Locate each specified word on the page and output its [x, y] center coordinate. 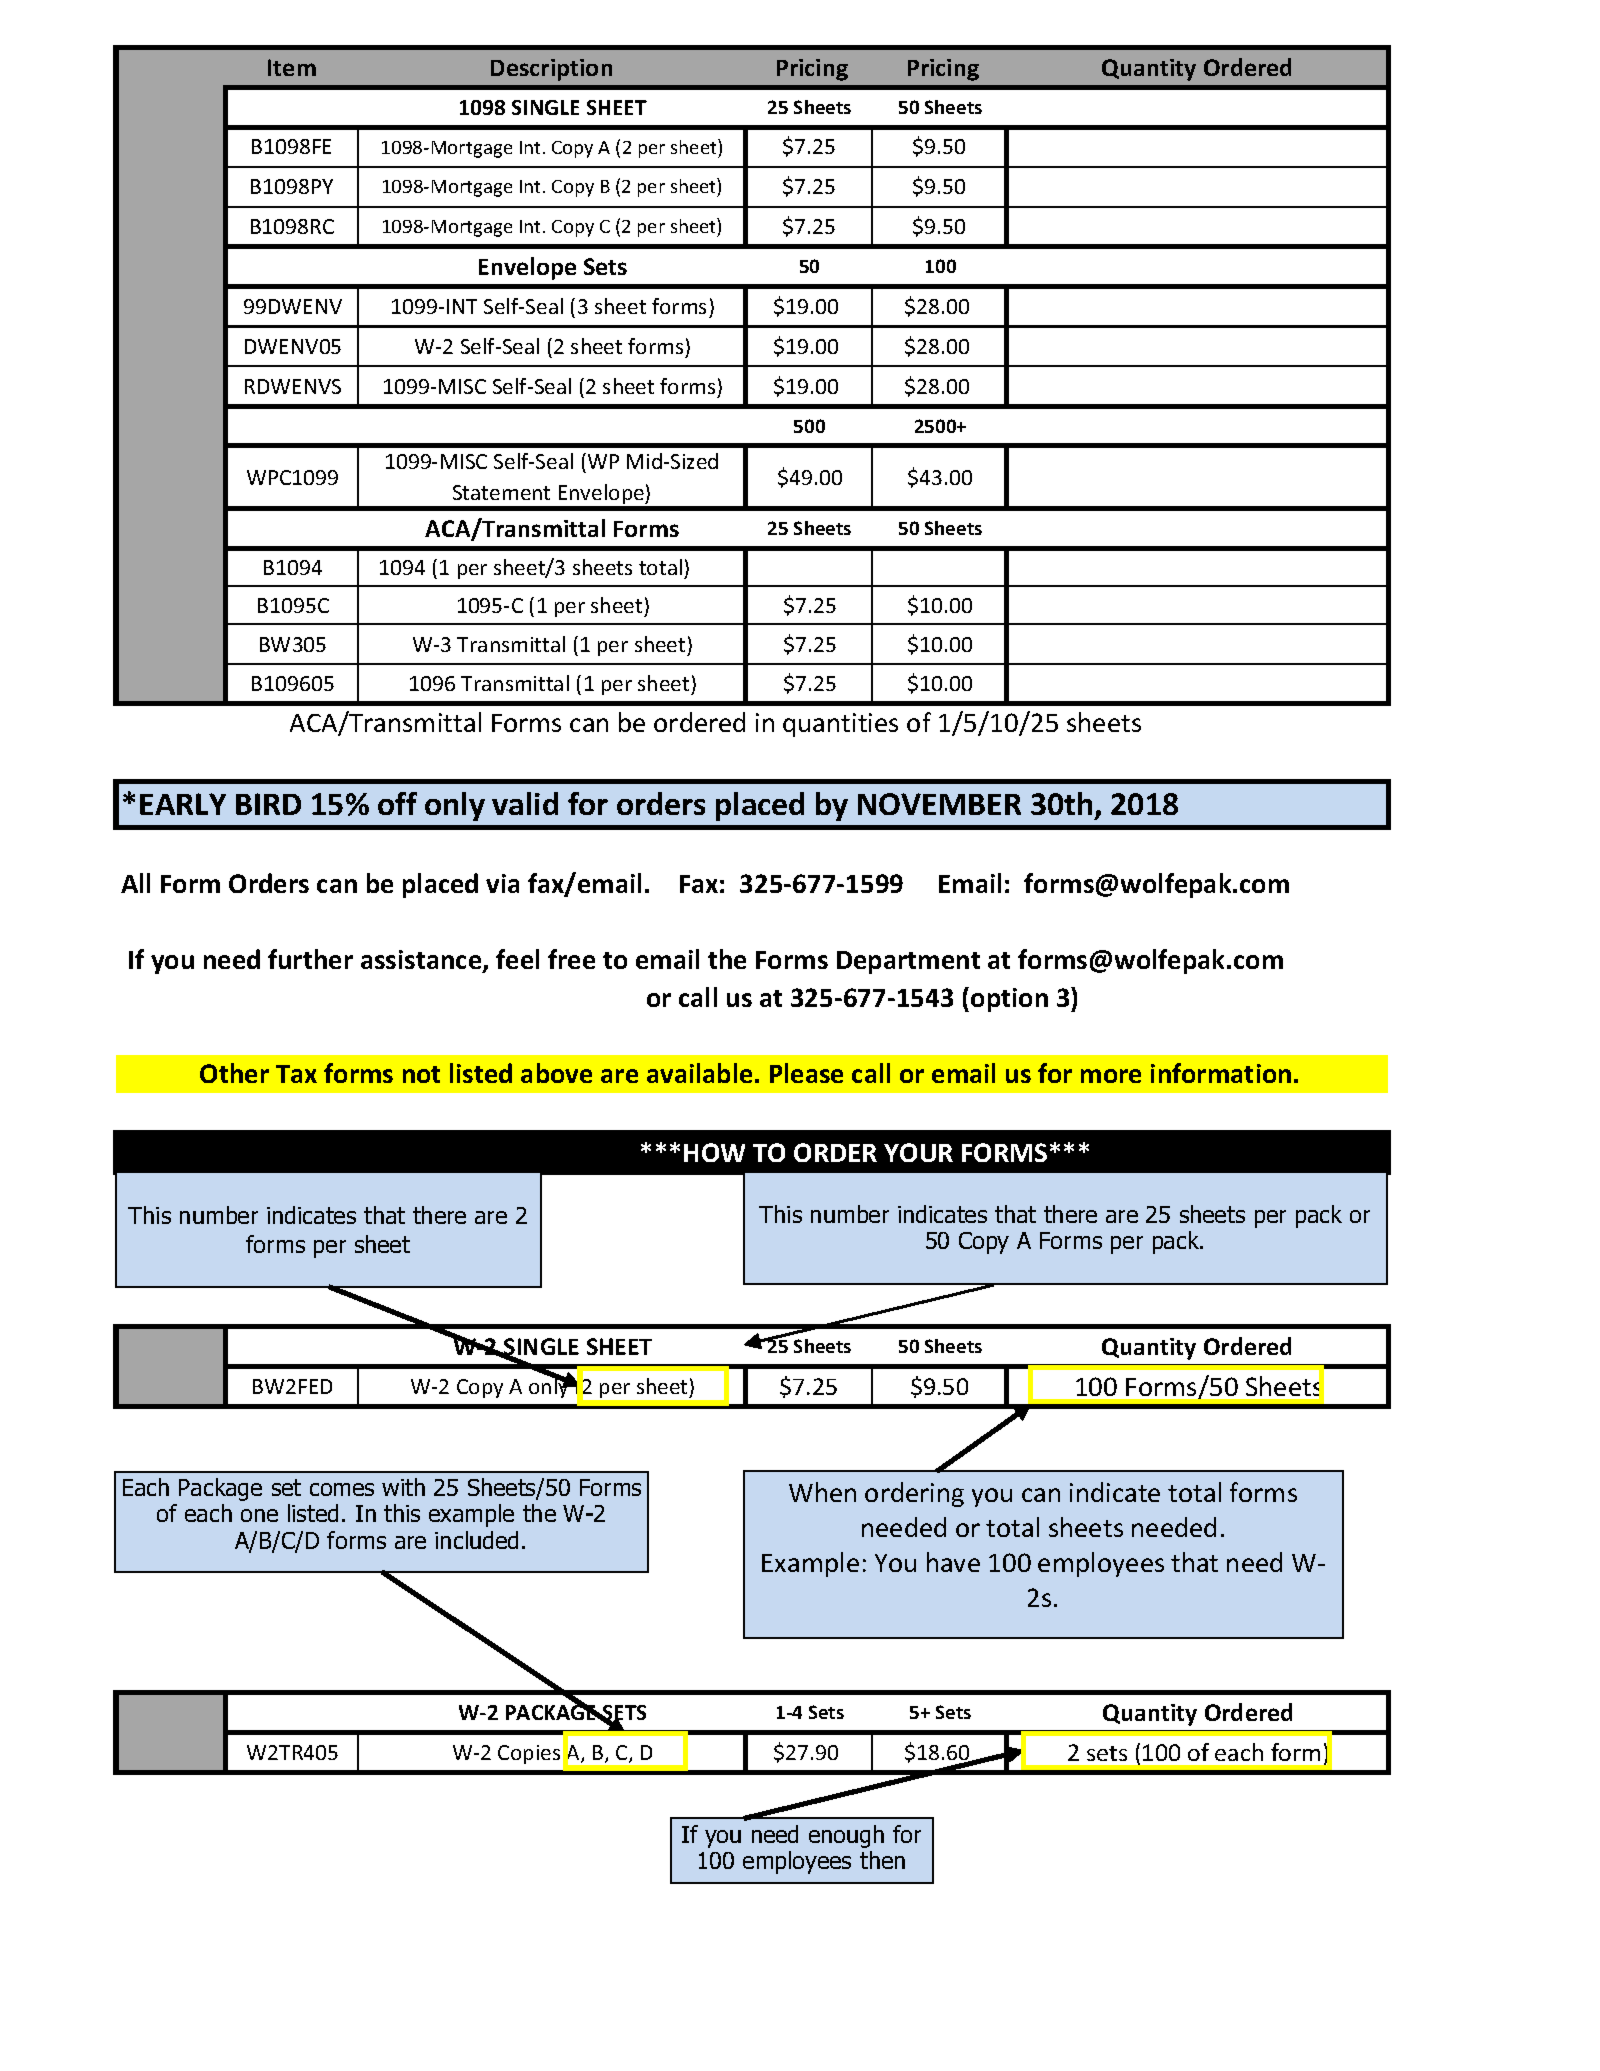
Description [551, 70]
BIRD [268, 804]
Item [292, 67]
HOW [714, 1152]
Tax [296, 1074]
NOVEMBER [939, 804]
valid [525, 803]
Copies [529, 1754]
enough [846, 1836]
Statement [501, 492]
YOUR [918, 1152]
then [882, 1860]
